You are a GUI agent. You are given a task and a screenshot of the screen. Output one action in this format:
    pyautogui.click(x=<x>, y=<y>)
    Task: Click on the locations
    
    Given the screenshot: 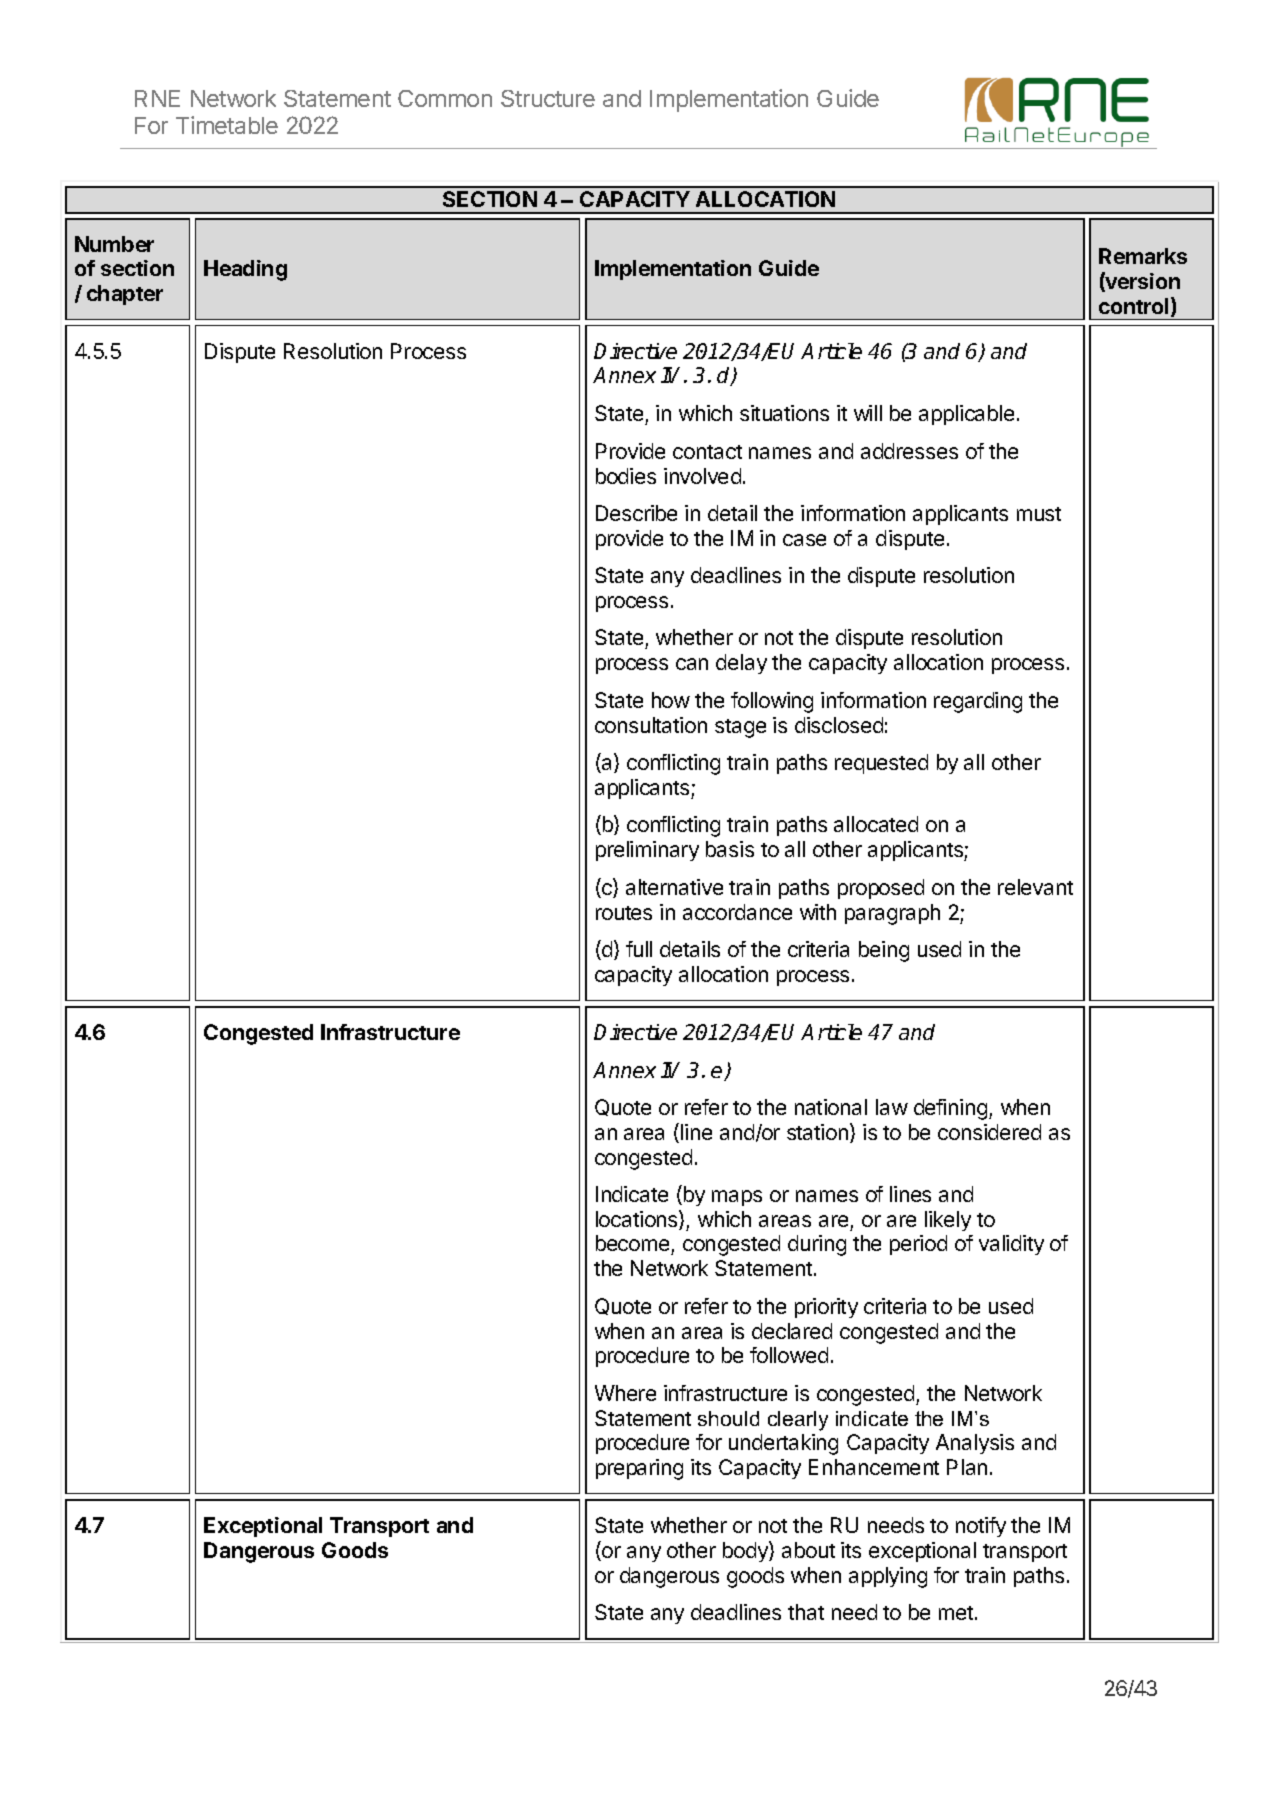 What is the action you would take?
    pyautogui.click(x=638, y=1220)
